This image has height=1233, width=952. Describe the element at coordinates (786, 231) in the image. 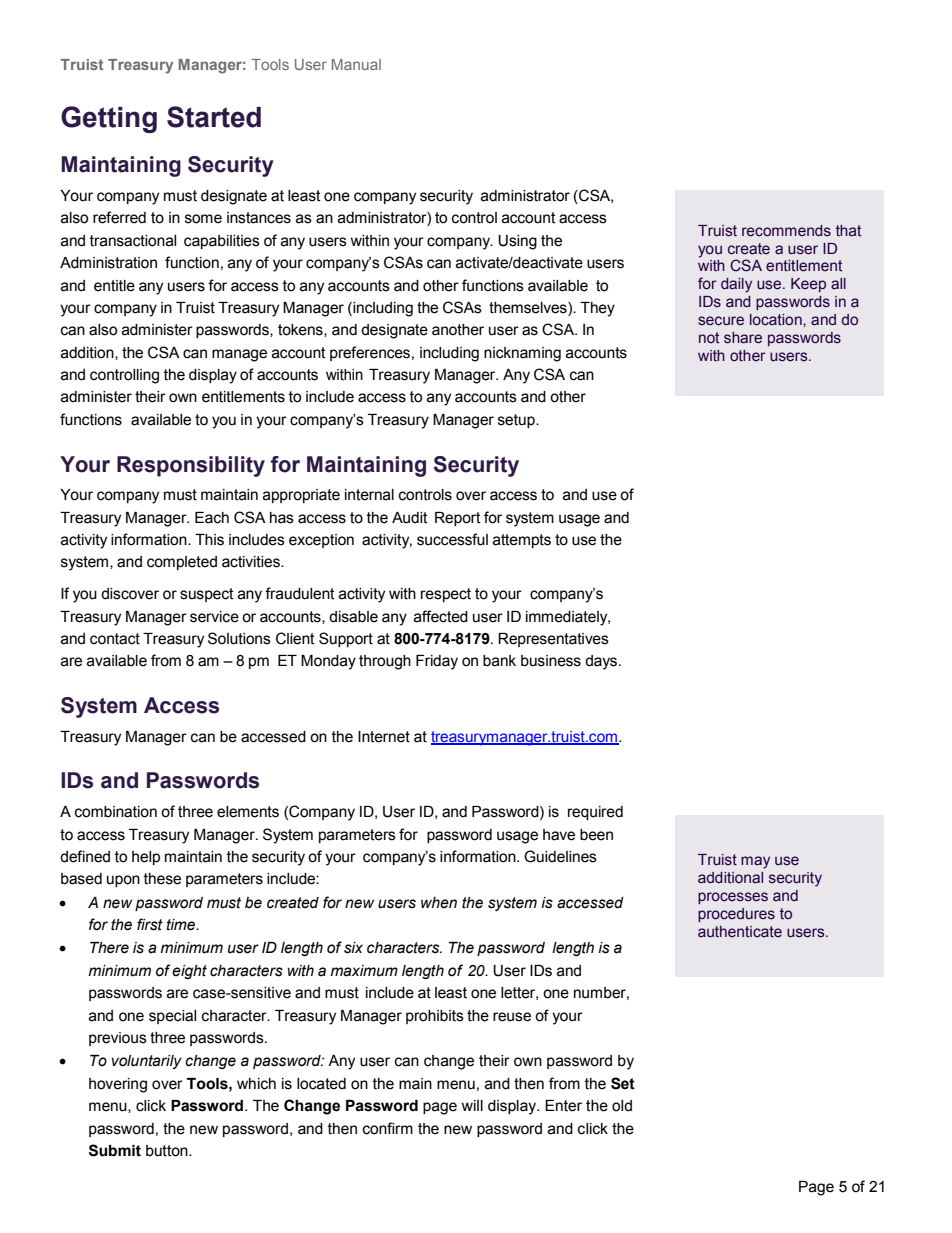

I see `recommends` at that location.
